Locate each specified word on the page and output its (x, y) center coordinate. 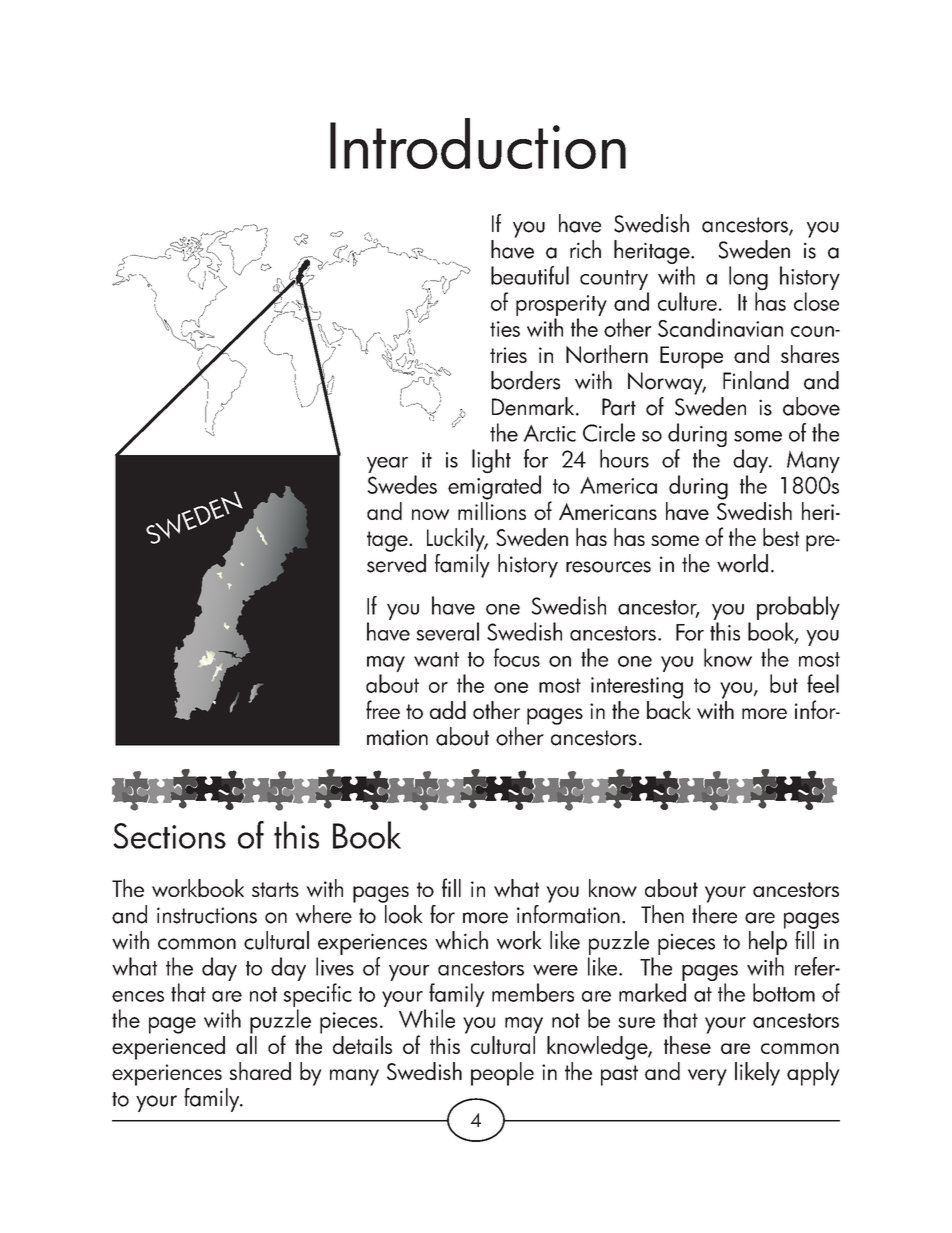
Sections (169, 836)
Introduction (478, 143)
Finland (756, 380)
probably (798, 608)
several (447, 631)
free (383, 709)
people (502, 1074)
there (714, 914)
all (246, 1043)
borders (525, 380)
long (748, 279)
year (387, 465)
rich (585, 249)
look (404, 914)
